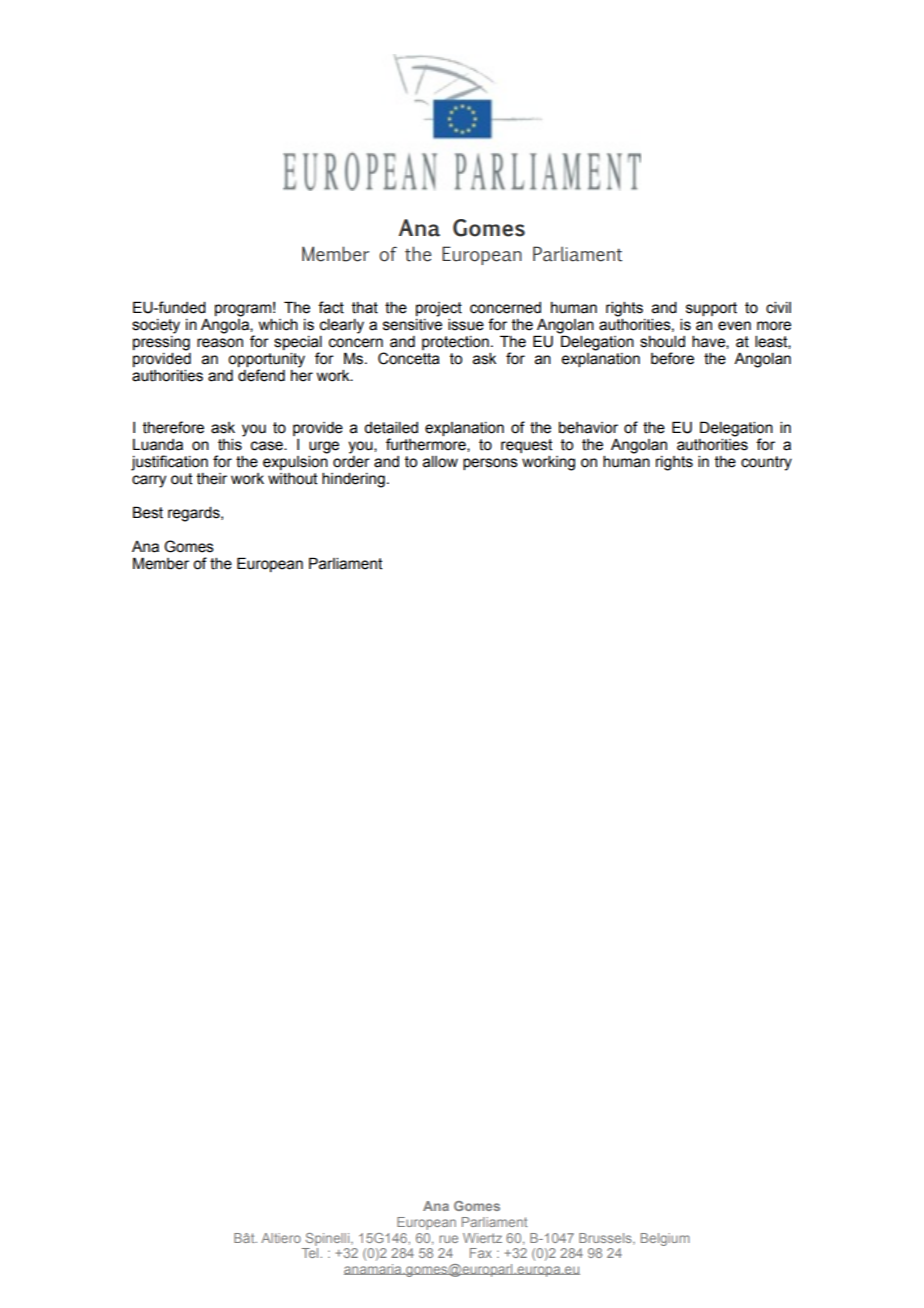  Describe the element at coordinates (311, 1253) in the screenshot. I see `Tel` at that location.
